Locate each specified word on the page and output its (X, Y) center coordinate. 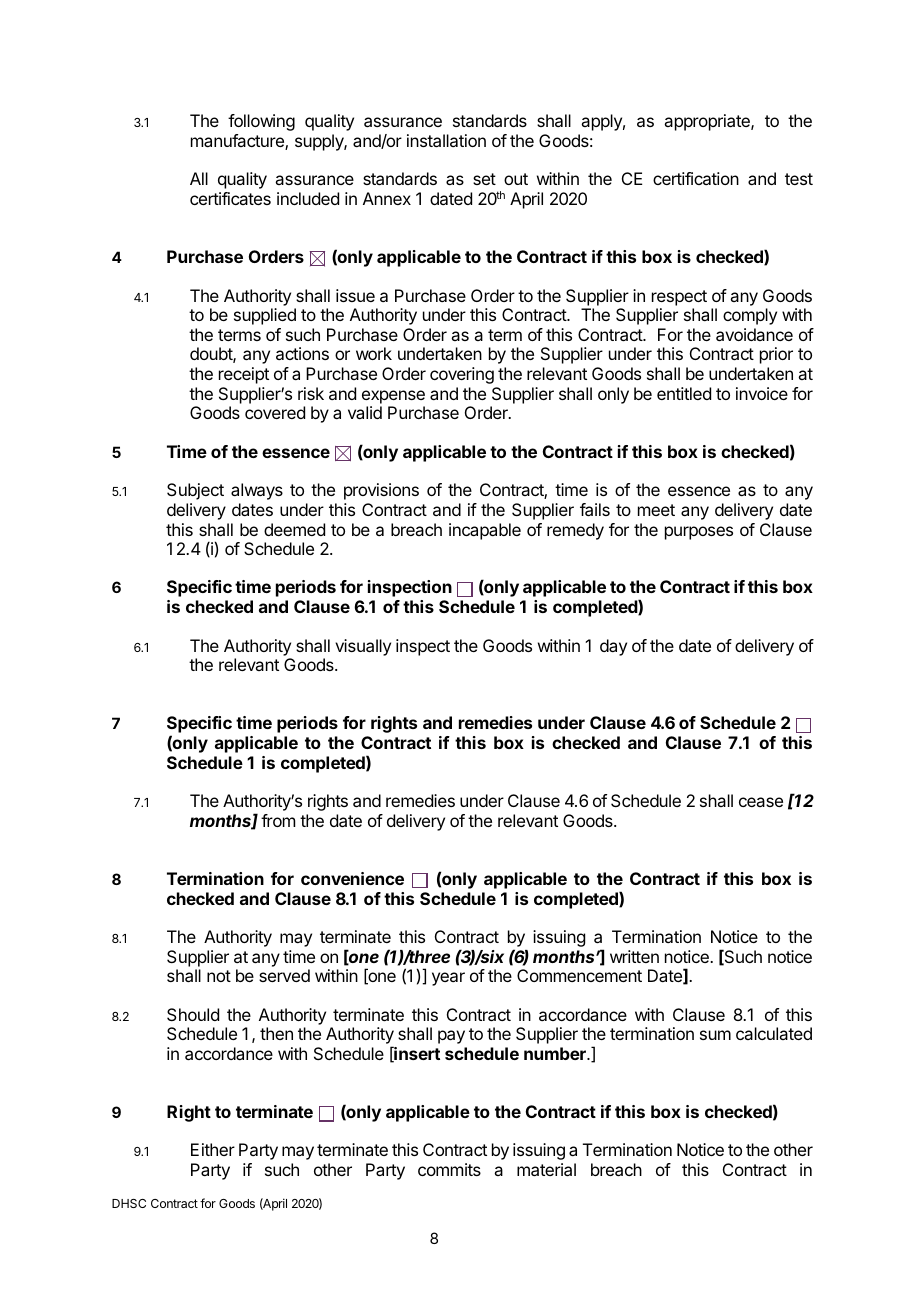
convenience (352, 878)
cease (761, 802)
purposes (699, 533)
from (278, 820)
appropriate (708, 122)
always (257, 491)
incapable (485, 531)
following (261, 122)
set (484, 179)
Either (213, 1149)
